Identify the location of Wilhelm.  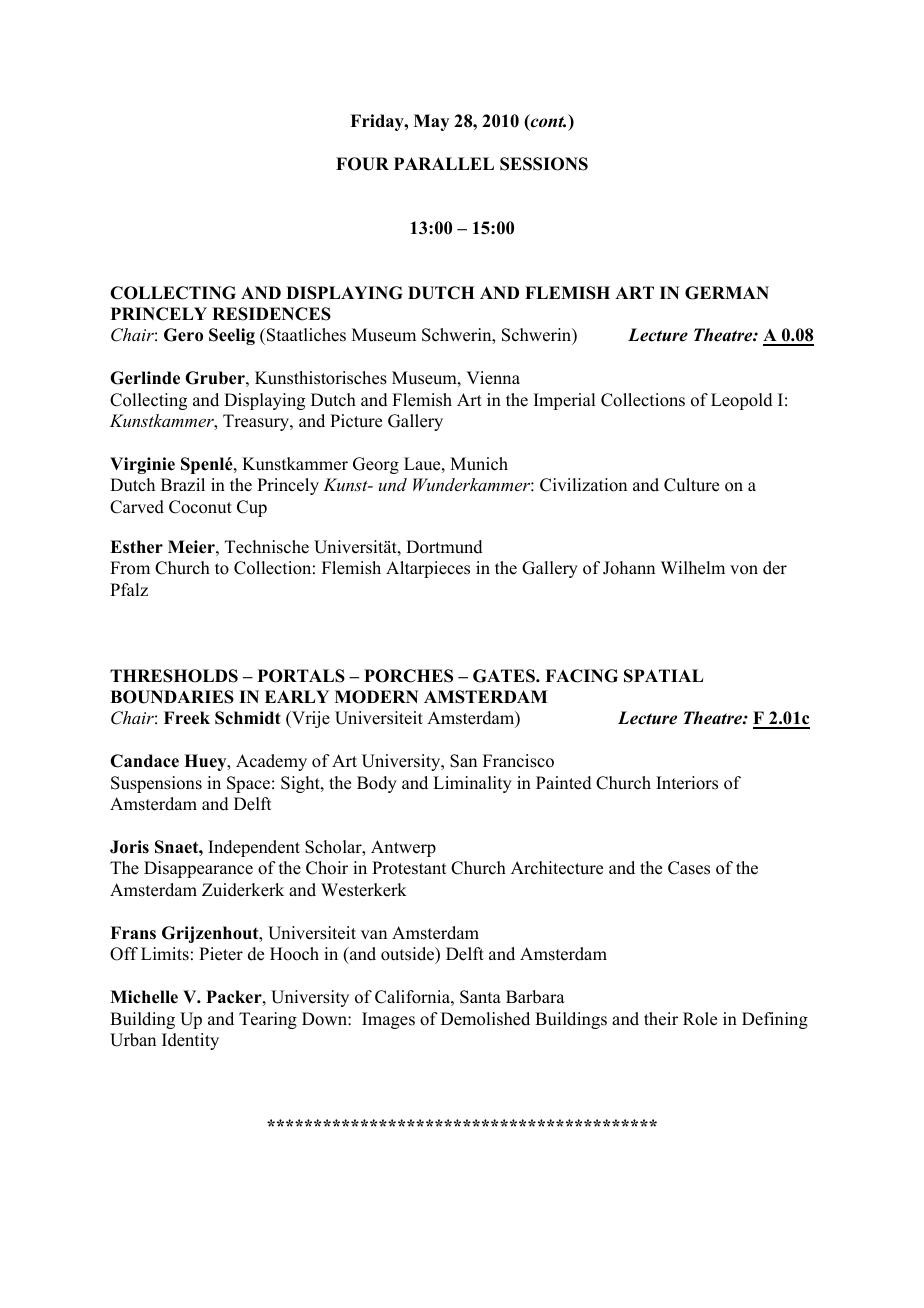
(693, 568).
